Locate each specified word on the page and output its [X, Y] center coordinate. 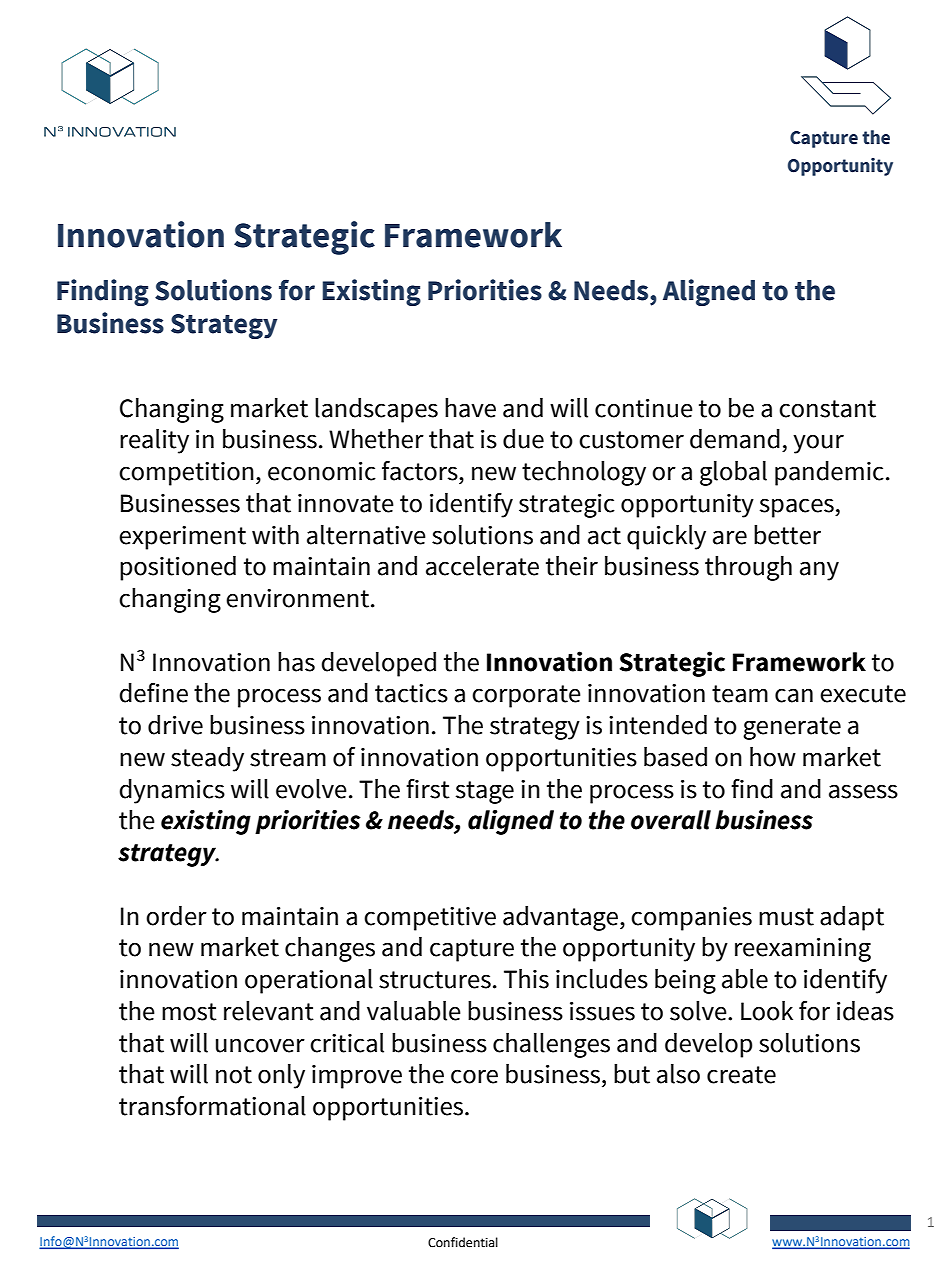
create [741, 1075]
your [818, 444]
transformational [212, 1106]
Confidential [463, 1242]
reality [154, 441]
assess [863, 791]
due [523, 439]
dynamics [172, 791]
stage [485, 792]
